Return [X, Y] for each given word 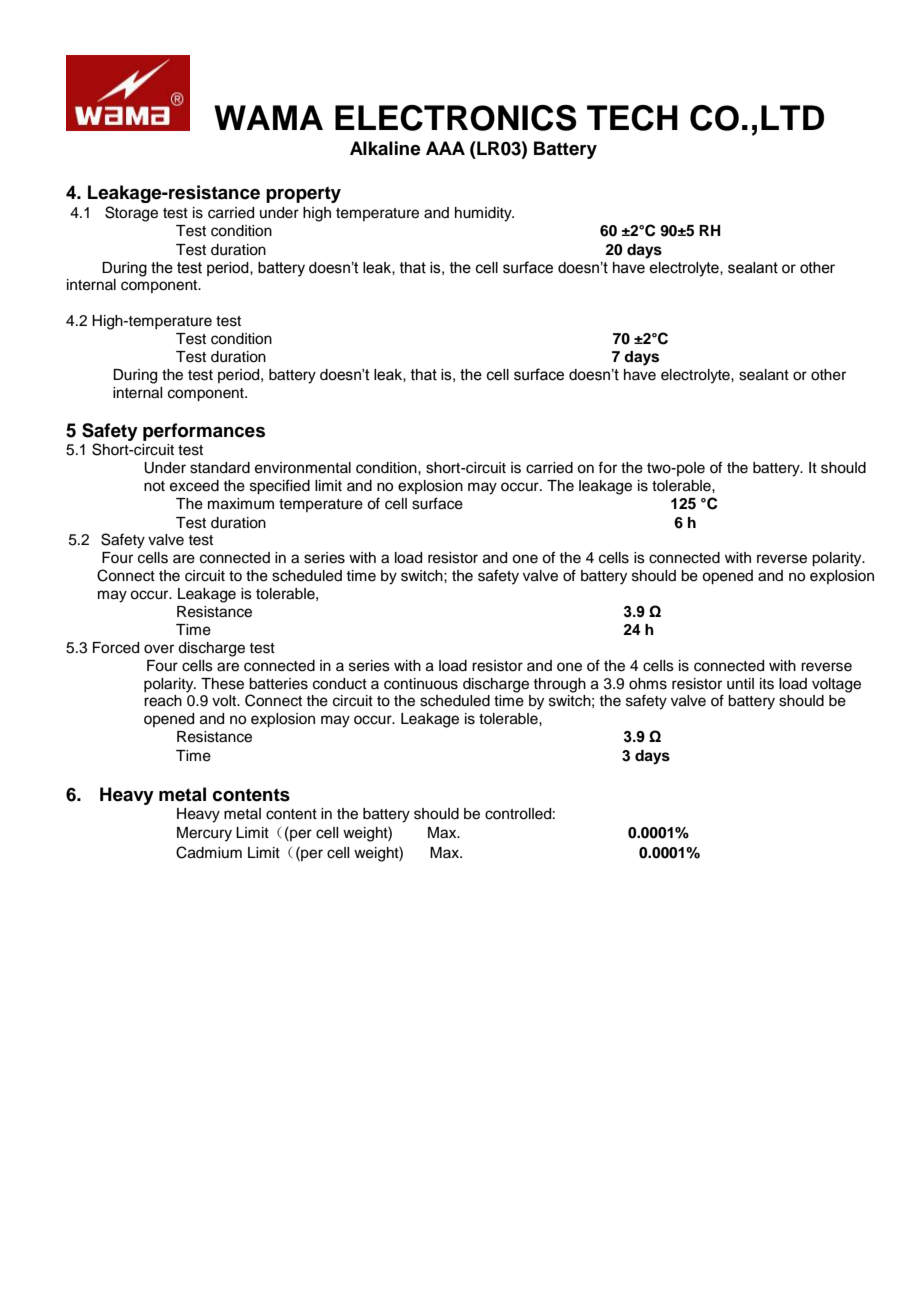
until [740, 684]
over [159, 649]
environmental [303, 468]
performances [204, 432]
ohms [648, 684]
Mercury [204, 834]
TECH [632, 118]
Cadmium [209, 852]
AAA [445, 148]
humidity [484, 214]
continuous [421, 684]
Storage [131, 214]
